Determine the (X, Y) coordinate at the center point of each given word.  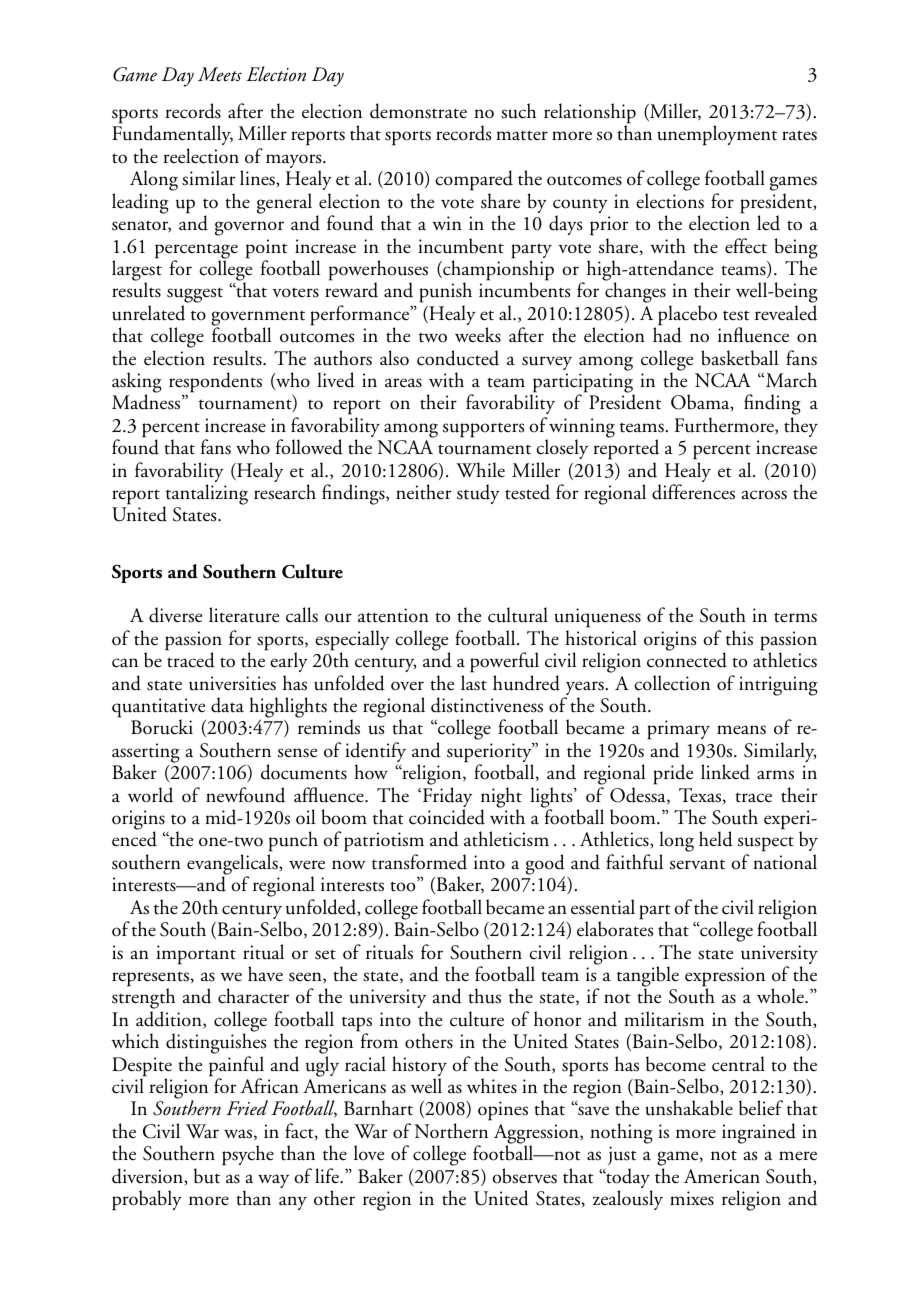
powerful (504, 662)
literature (244, 615)
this (739, 638)
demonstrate (418, 111)
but (207, 1176)
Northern (451, 1131)
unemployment (717, 135)
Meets (220, 74)
